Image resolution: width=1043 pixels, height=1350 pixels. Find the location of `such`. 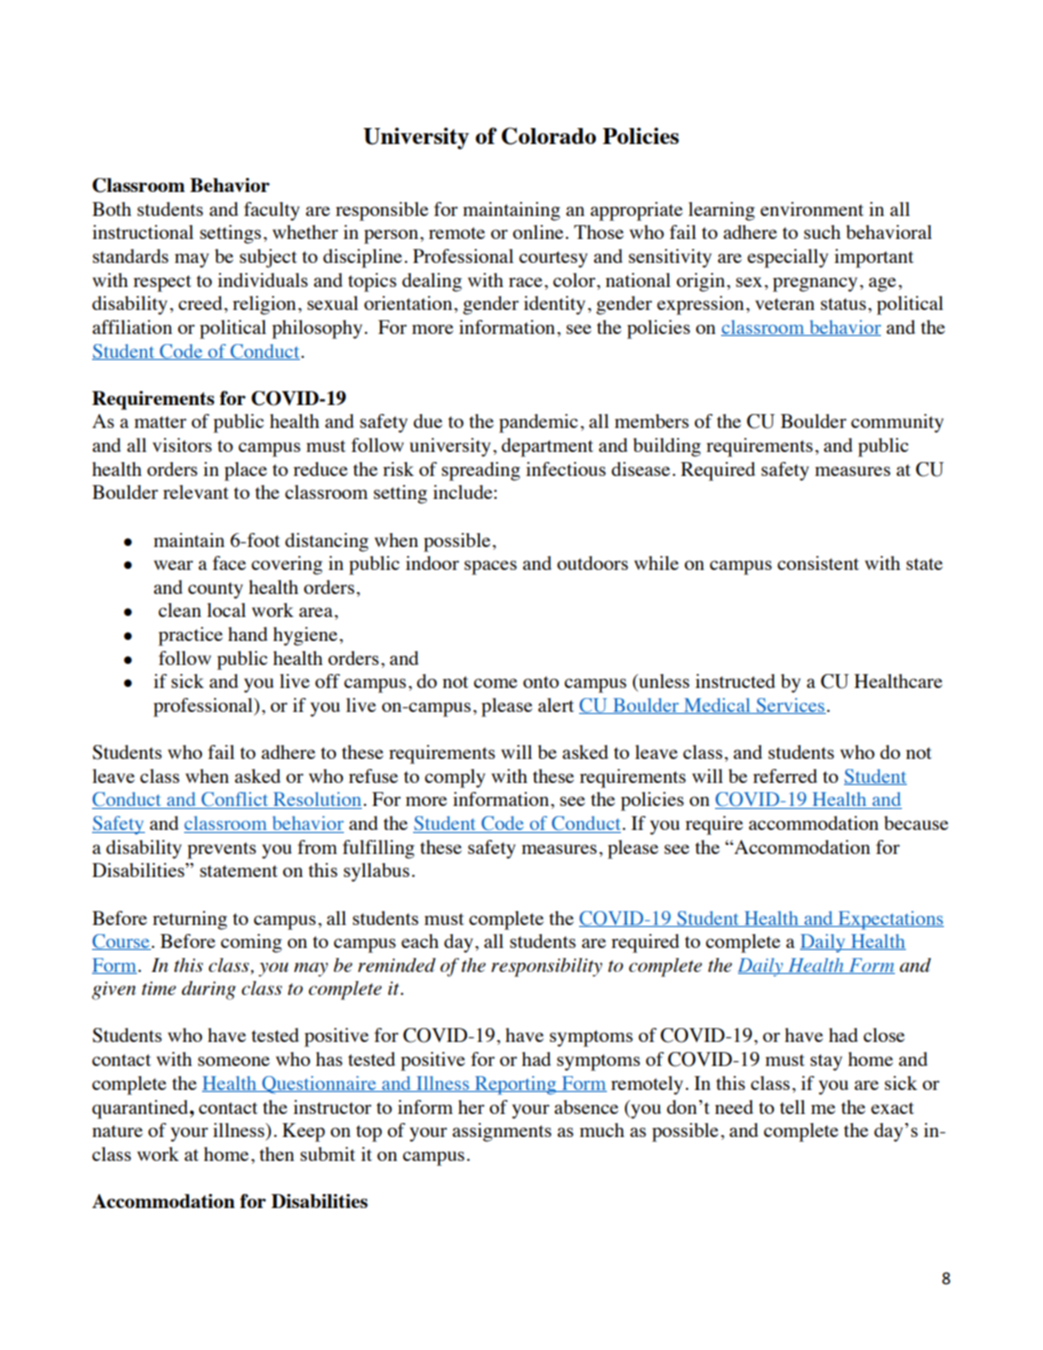

such is located at coordinates (822, 232).
